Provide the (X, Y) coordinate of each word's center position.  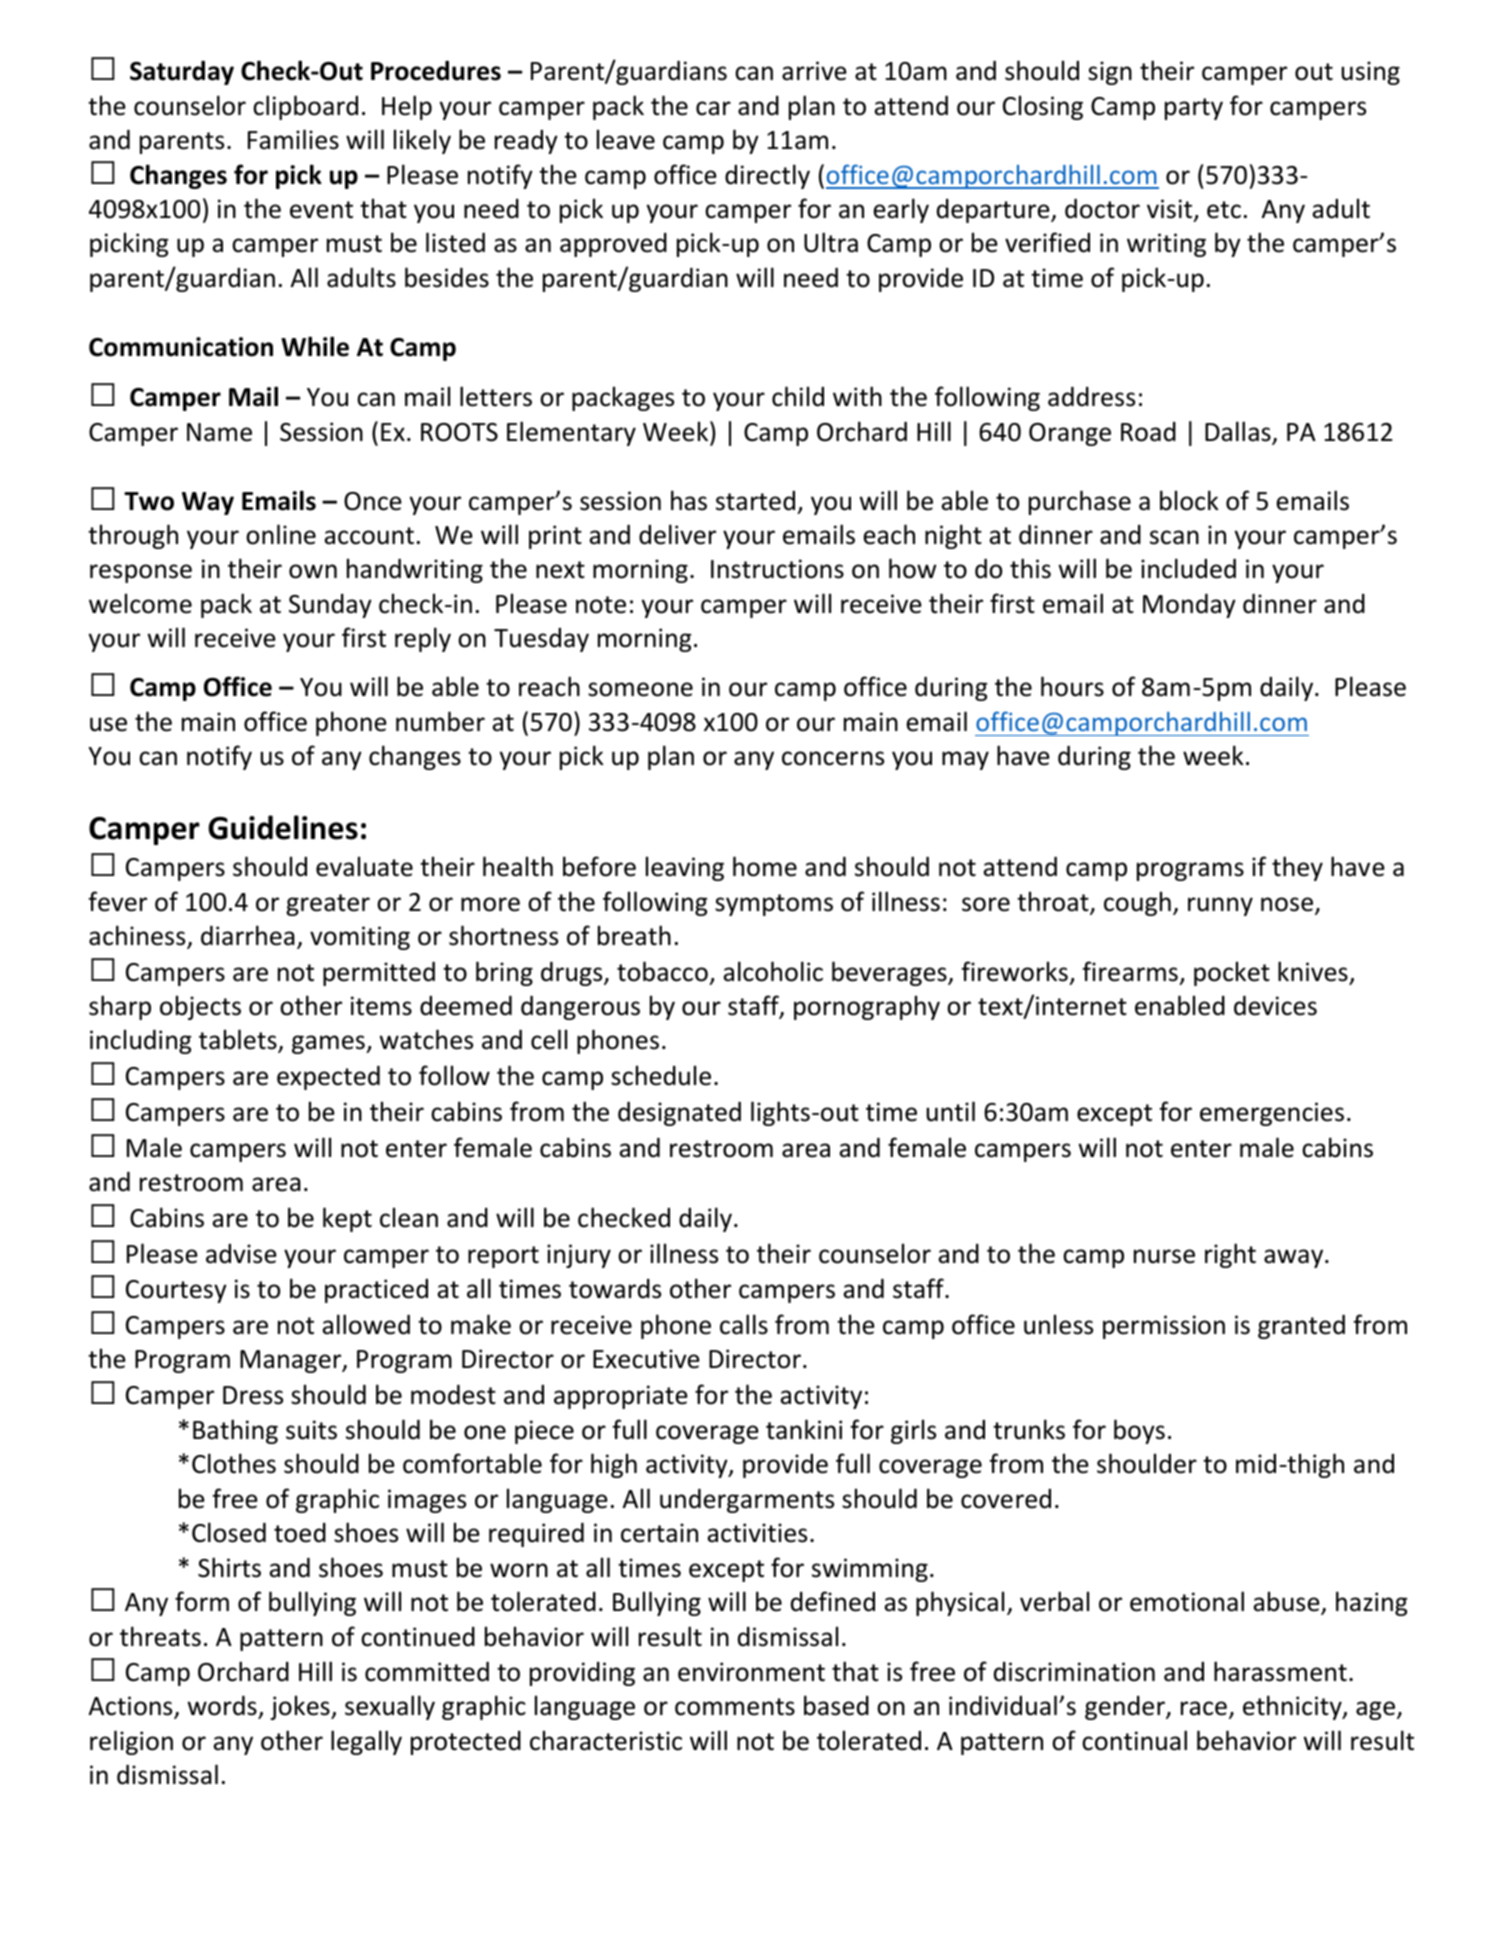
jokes (301, 1707)
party (1194, 109)
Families (293, 139)
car (713, 108)
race (1204, 1708)
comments (735, 1707)
